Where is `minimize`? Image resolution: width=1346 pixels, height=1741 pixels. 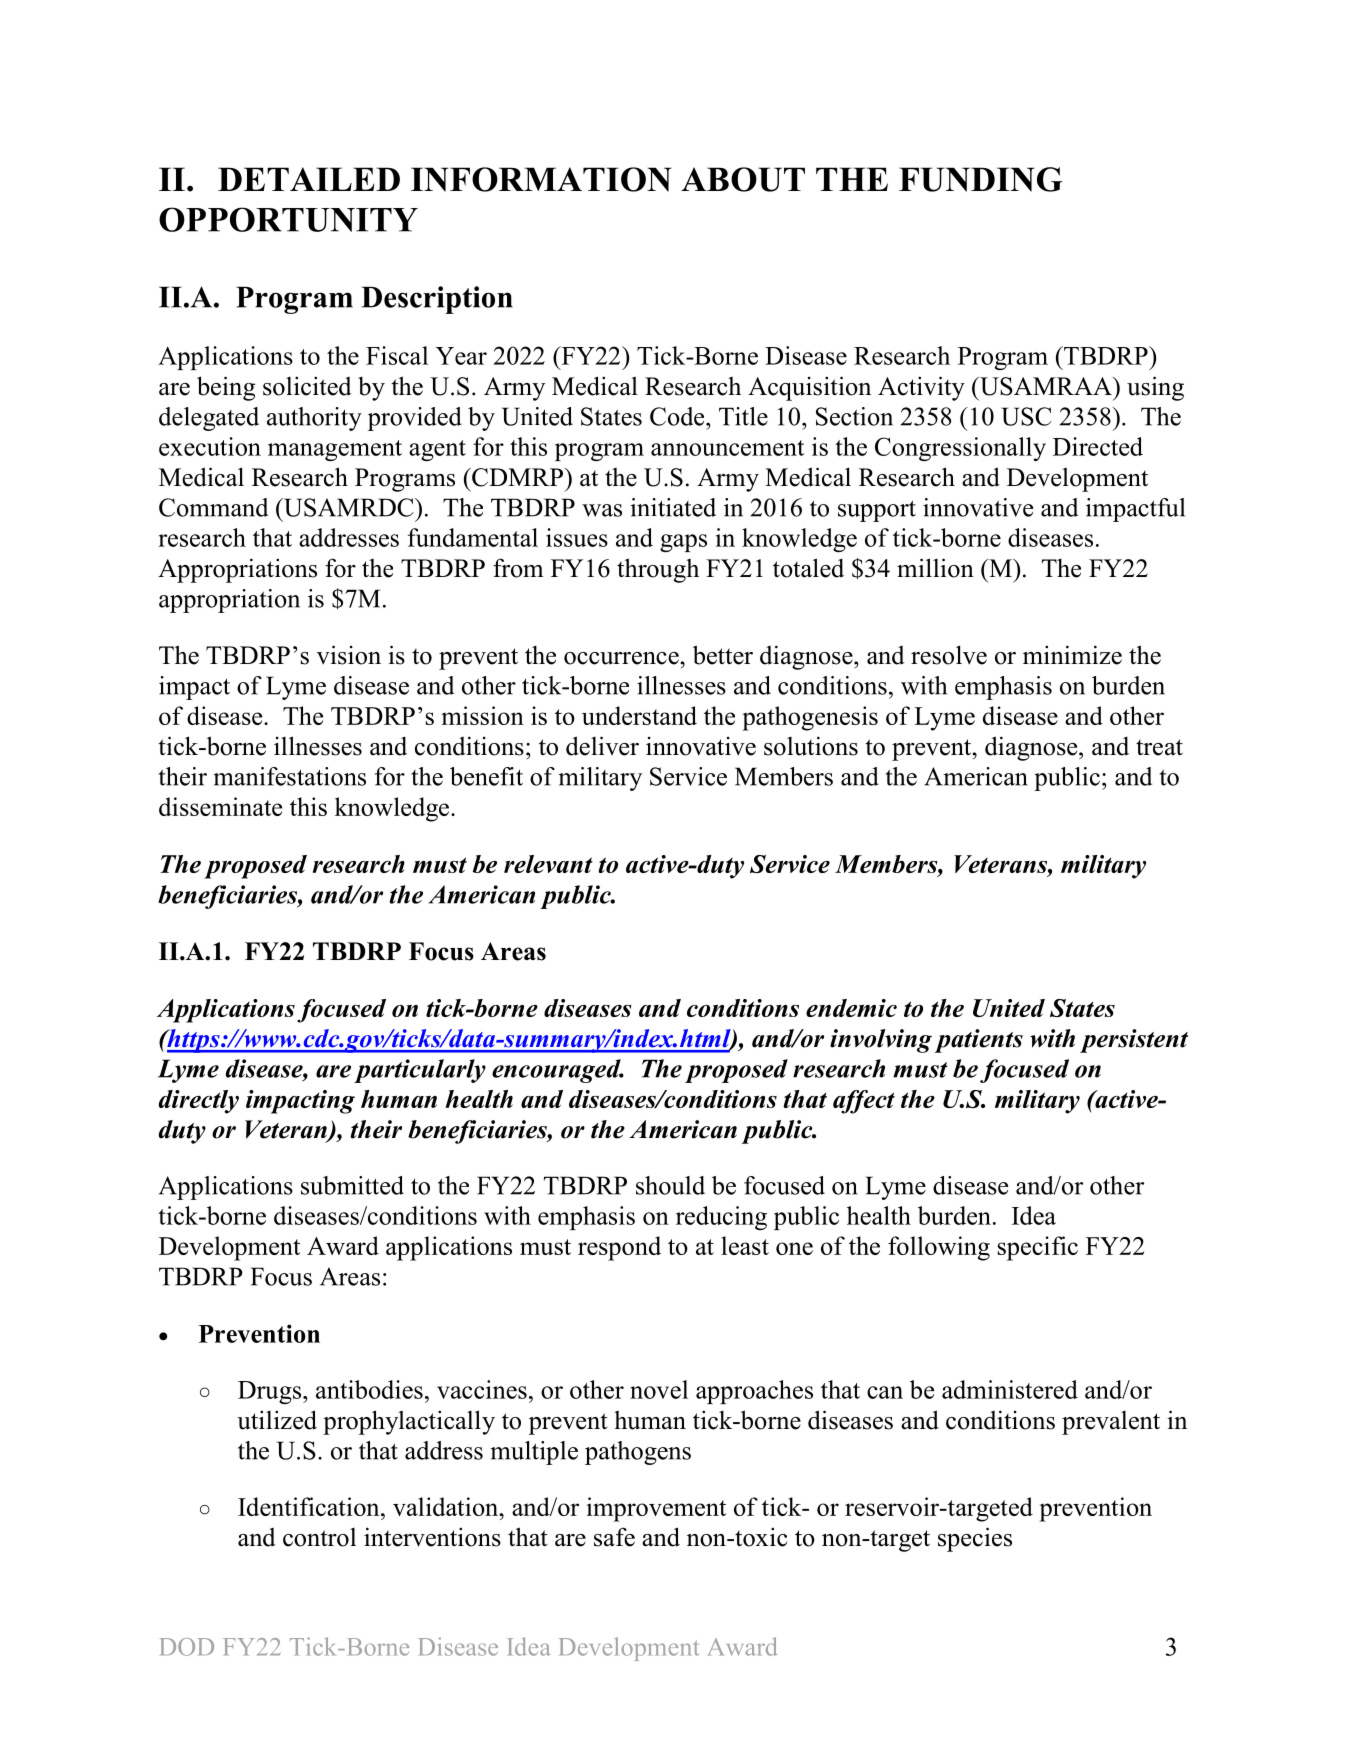
minimize is located at coordinates (1072, 655).
